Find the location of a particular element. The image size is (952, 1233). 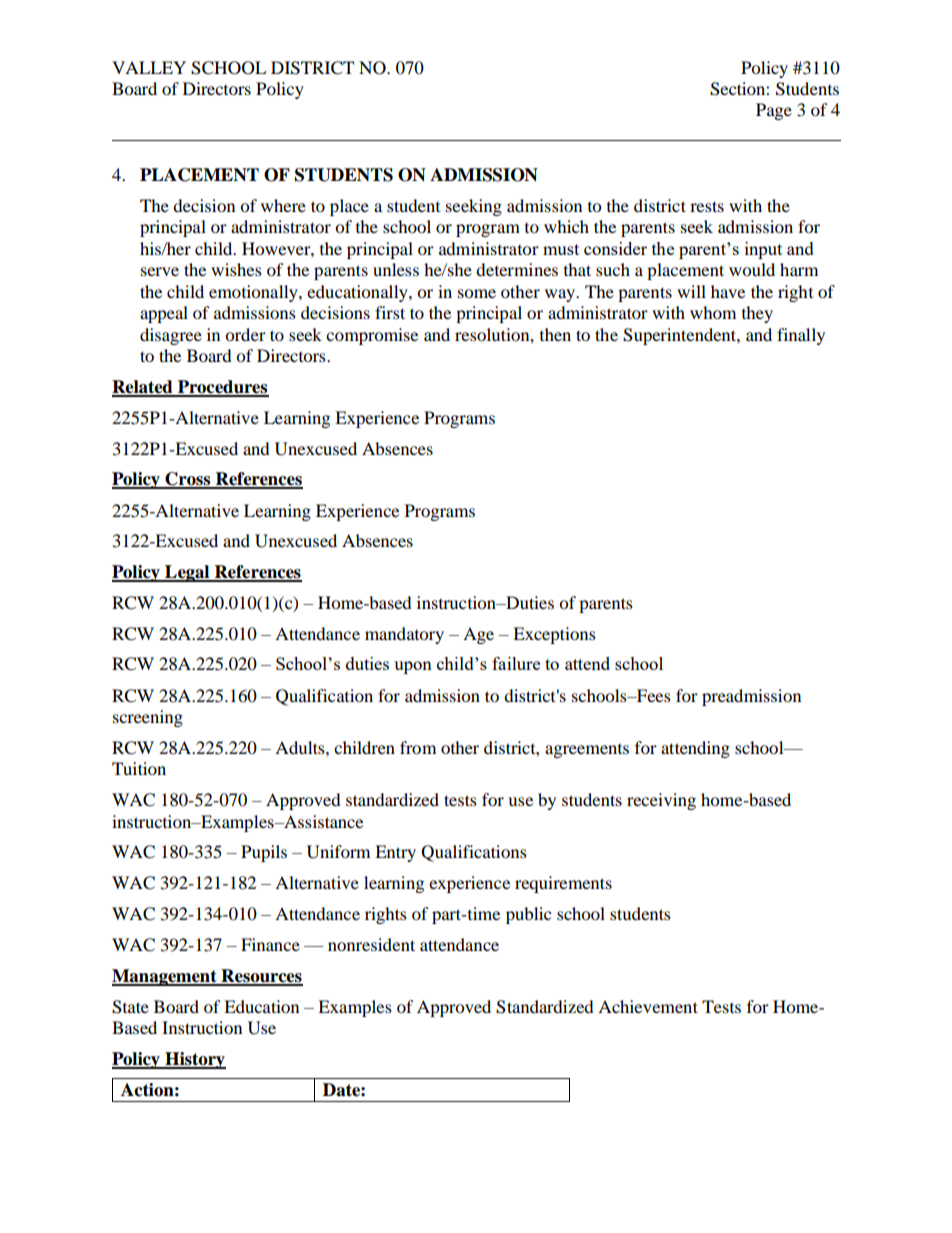

VALLEY is located at coordinates (149, 67).
